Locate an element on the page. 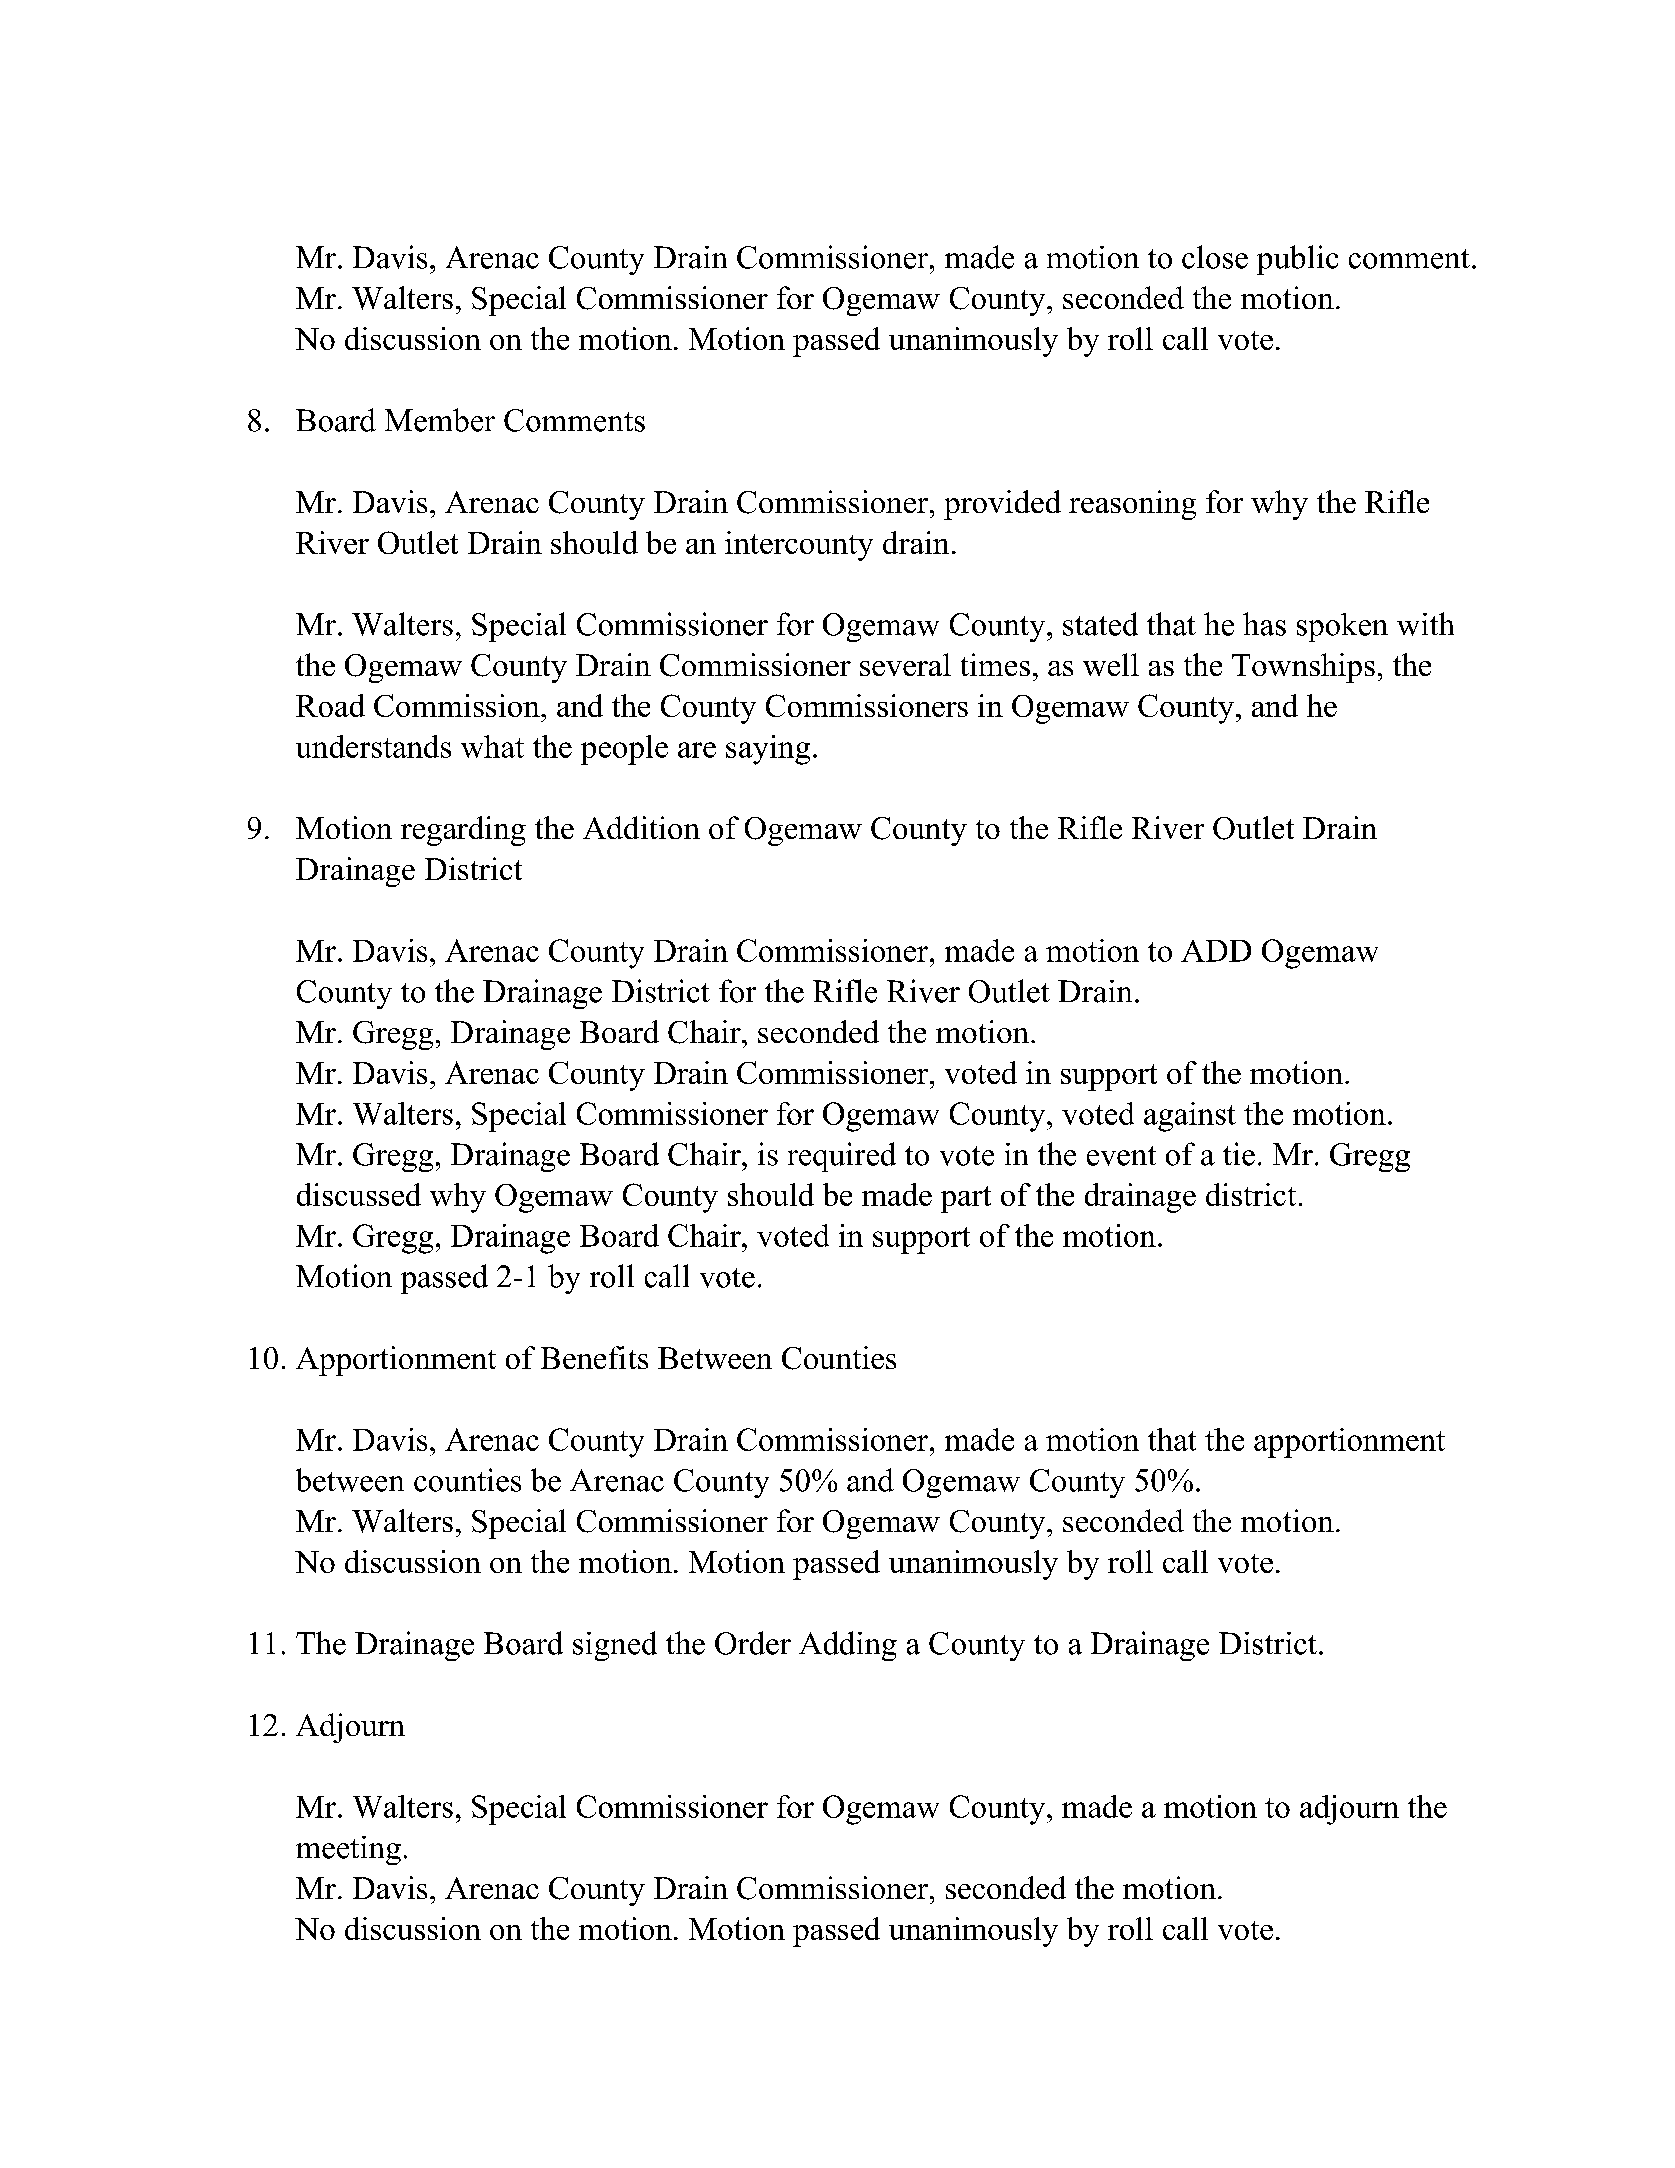  public is located at coordinates (1297, 260).
